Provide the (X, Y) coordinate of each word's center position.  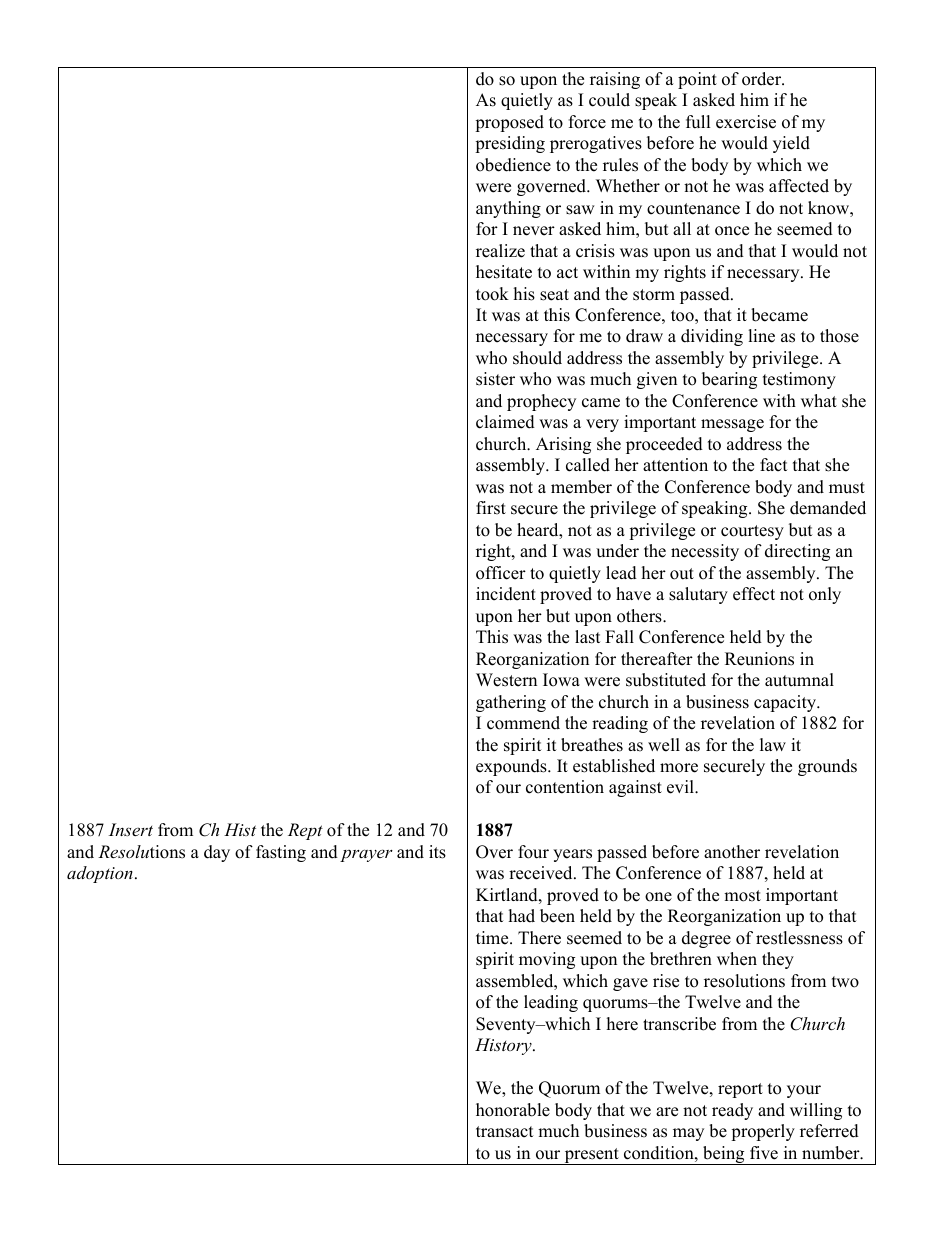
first (491, 508)
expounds (512, 767)
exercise (746, 122)
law (773, 744)
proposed (509, 123)
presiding (510, 144)
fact (774, 465)
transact (505, 1132)
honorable (513, 1110)
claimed (505, 422)
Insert (131, 829)
